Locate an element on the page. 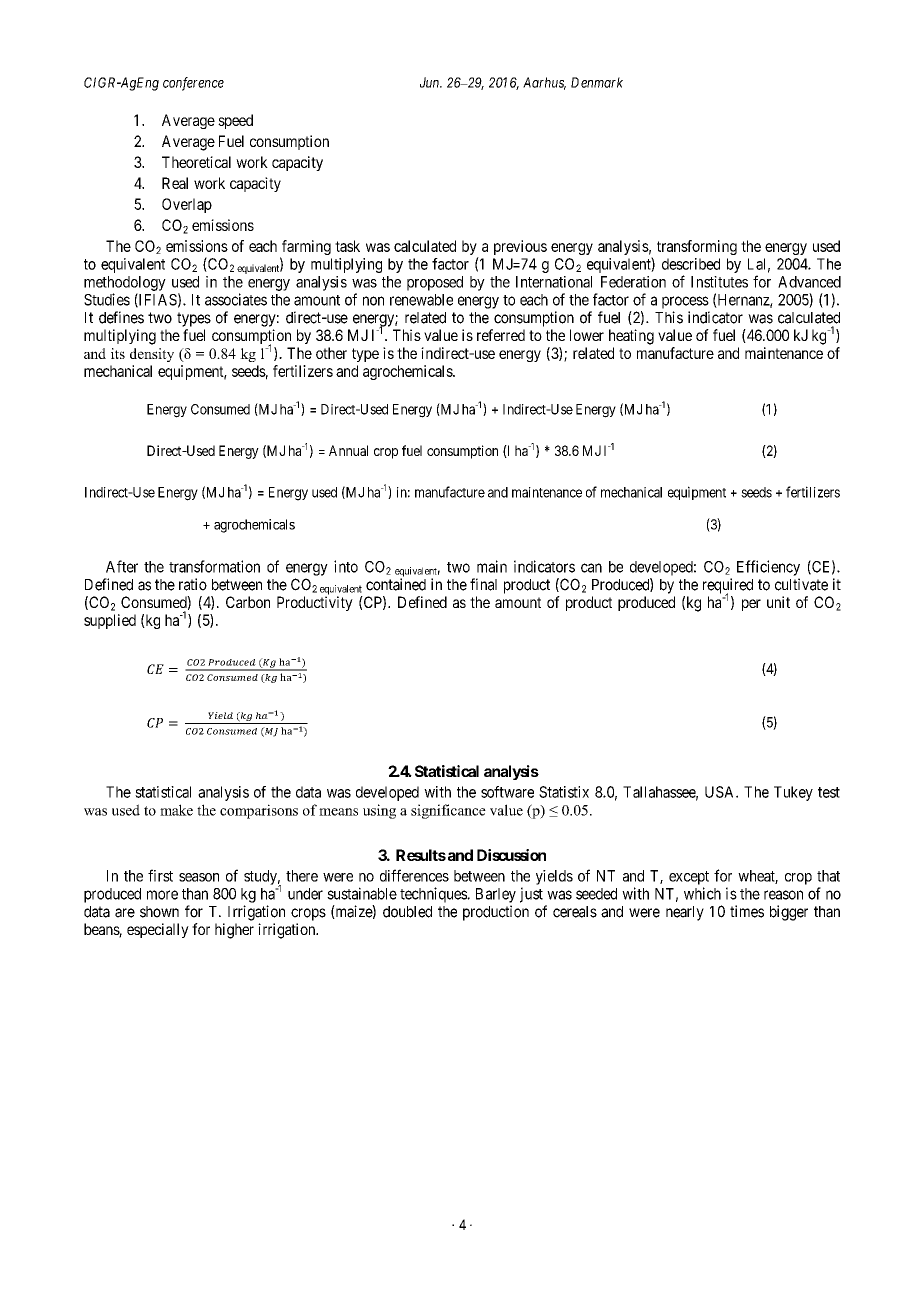 The image size is (924, 1308). conference is located at coordinates (193, 84).
